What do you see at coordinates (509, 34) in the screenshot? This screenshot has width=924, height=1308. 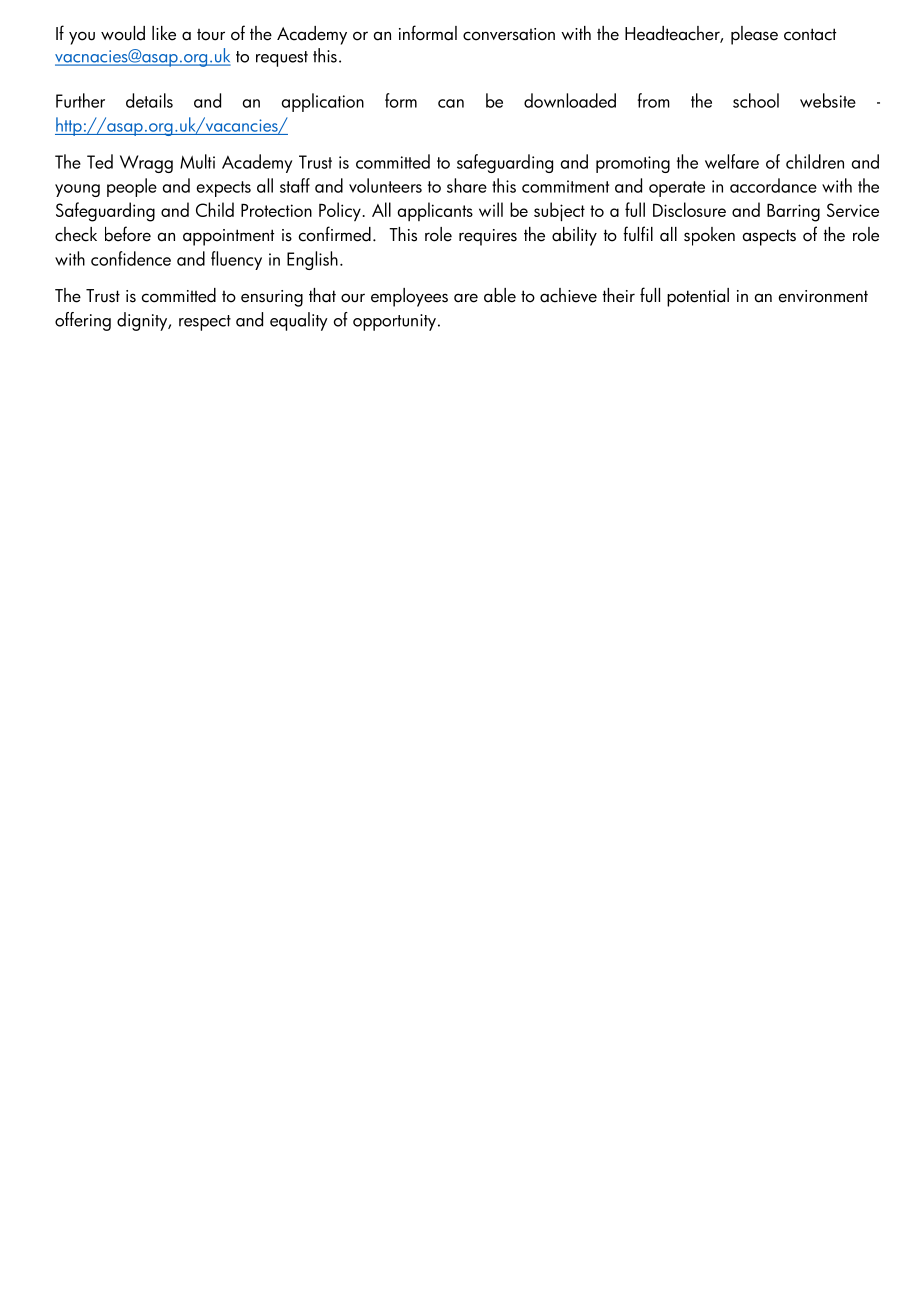 I see `conversation` at bounding box center [509, 34].
